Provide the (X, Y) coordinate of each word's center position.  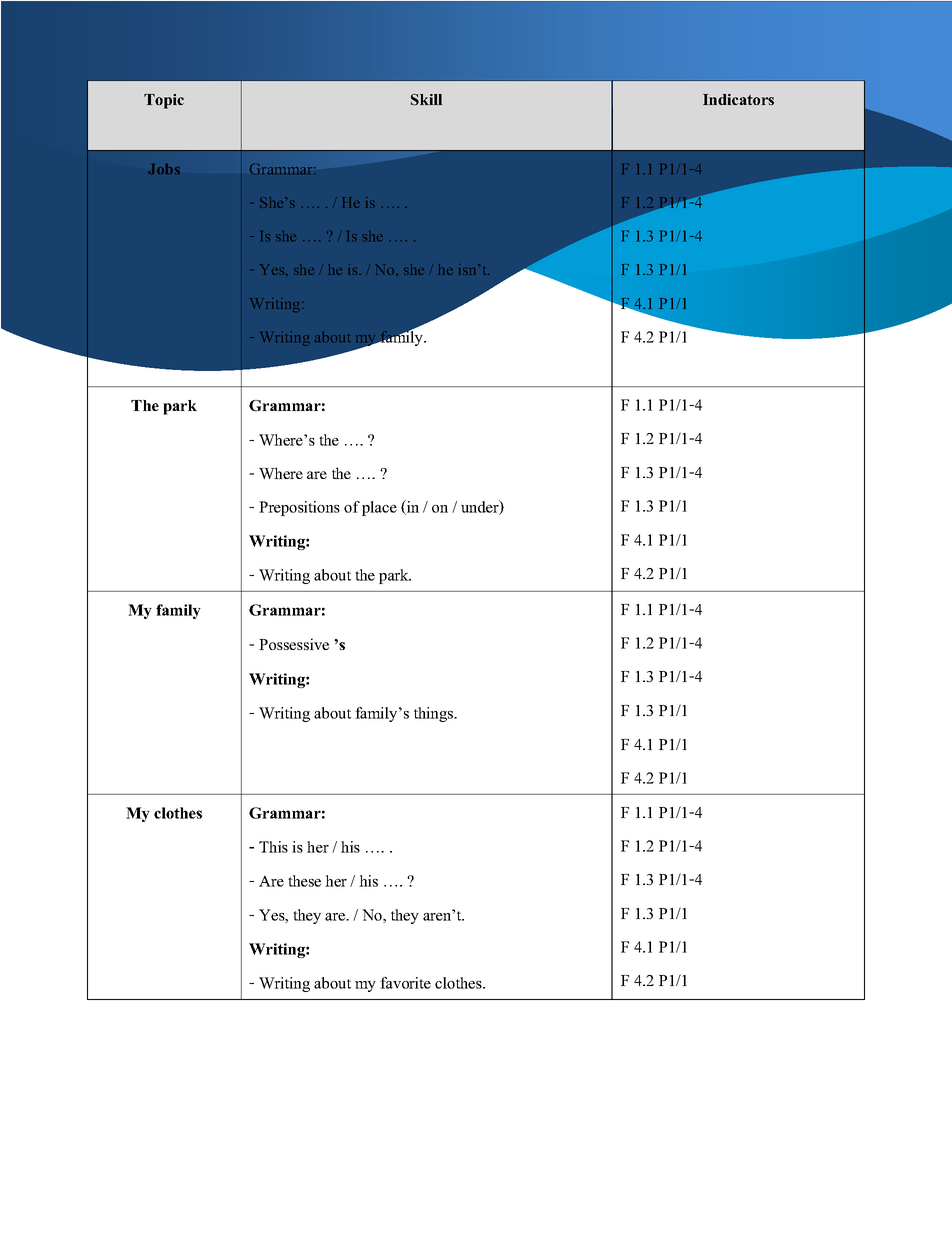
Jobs (164, 169)
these (304, 881)
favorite (405, 983)
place (379, 508)
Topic (164, 101)
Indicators (738, 99)
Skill (426, 100)
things (435, 714)
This (273, 847)
